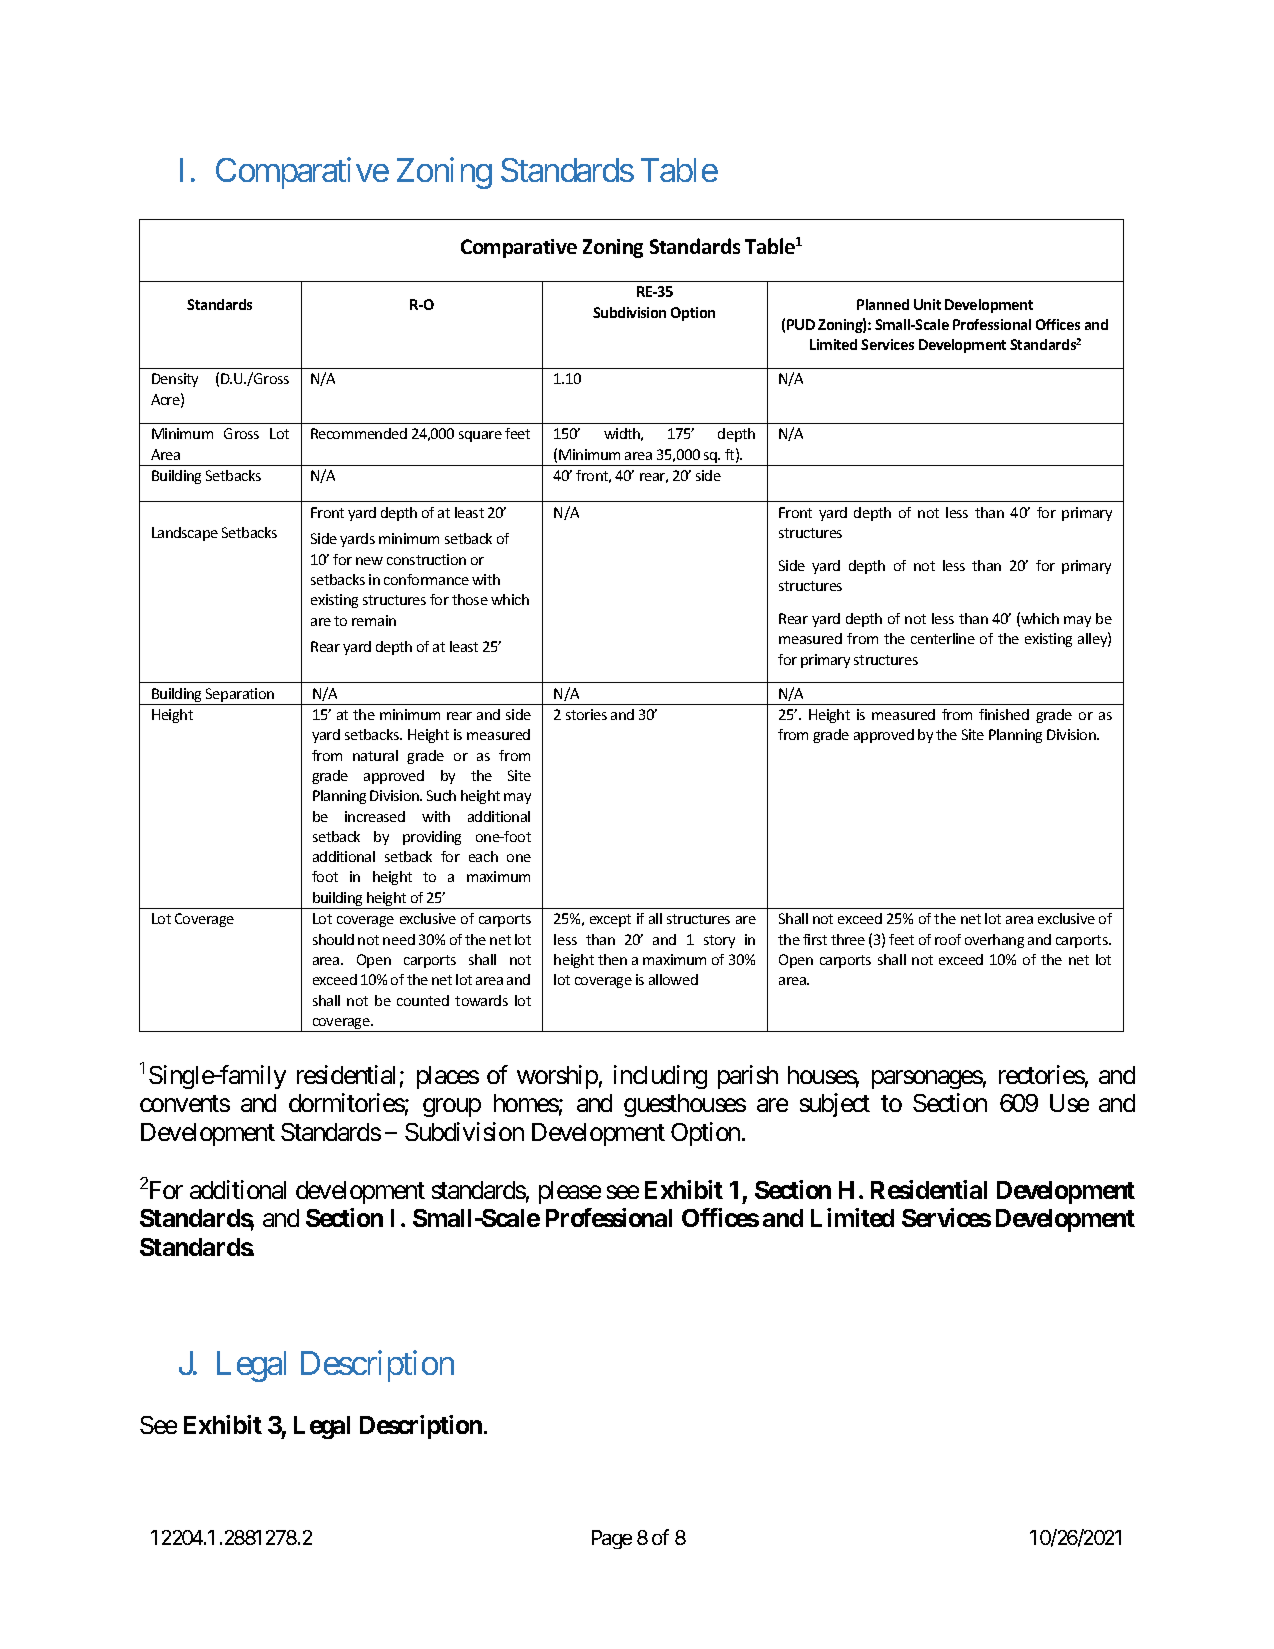  What do you see at coordinates (748, 1077) in the screenshot?
I see `parish` at bounding box center [748, 1077].
